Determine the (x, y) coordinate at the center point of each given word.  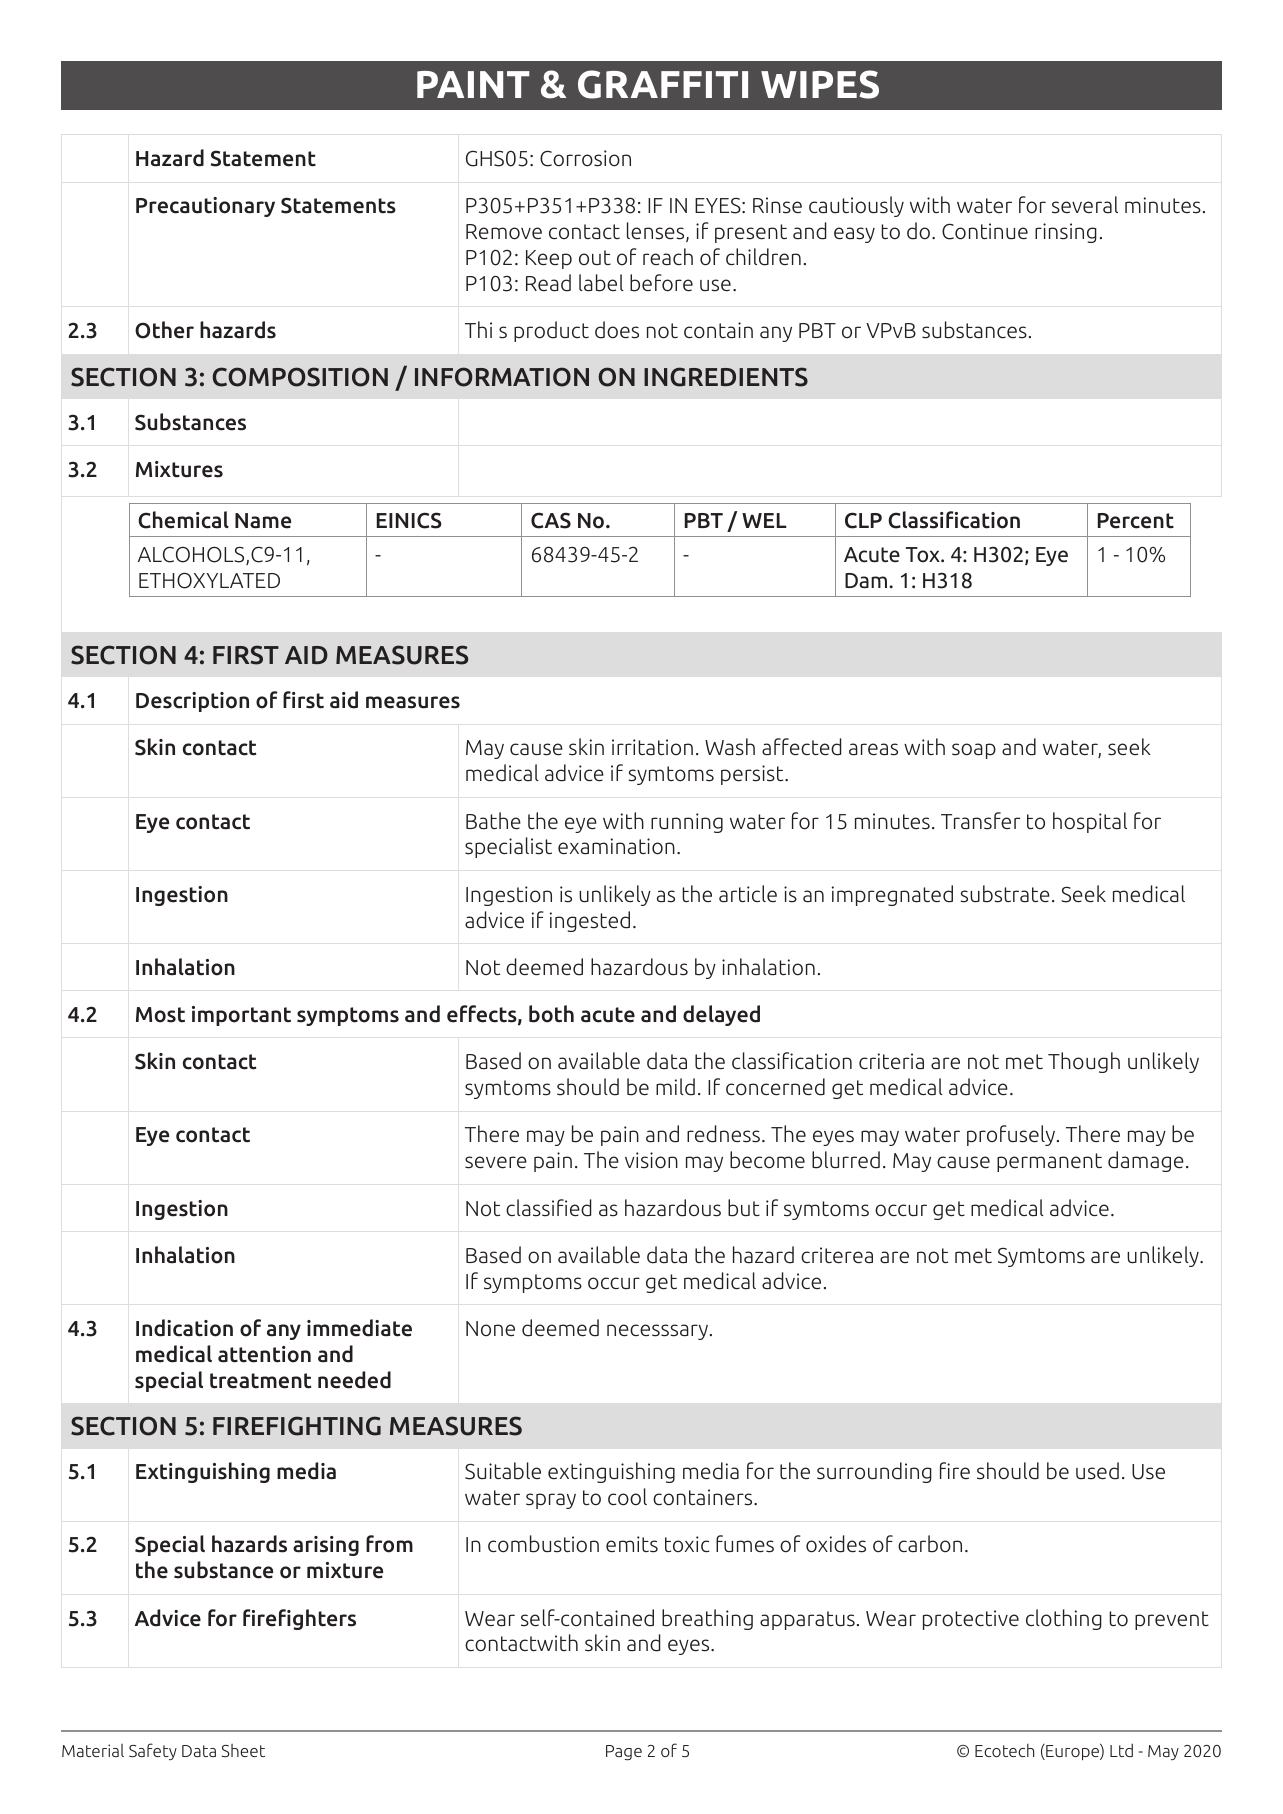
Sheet (243, 1750)
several (1085, 205)
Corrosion (585, 158)
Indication (184, 1328)
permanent (1049, 1162)
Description (192, 702)
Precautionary (205, 207)
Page (624, 1753)
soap (974, 751)
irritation (652, 747)
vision (651, 1160)
